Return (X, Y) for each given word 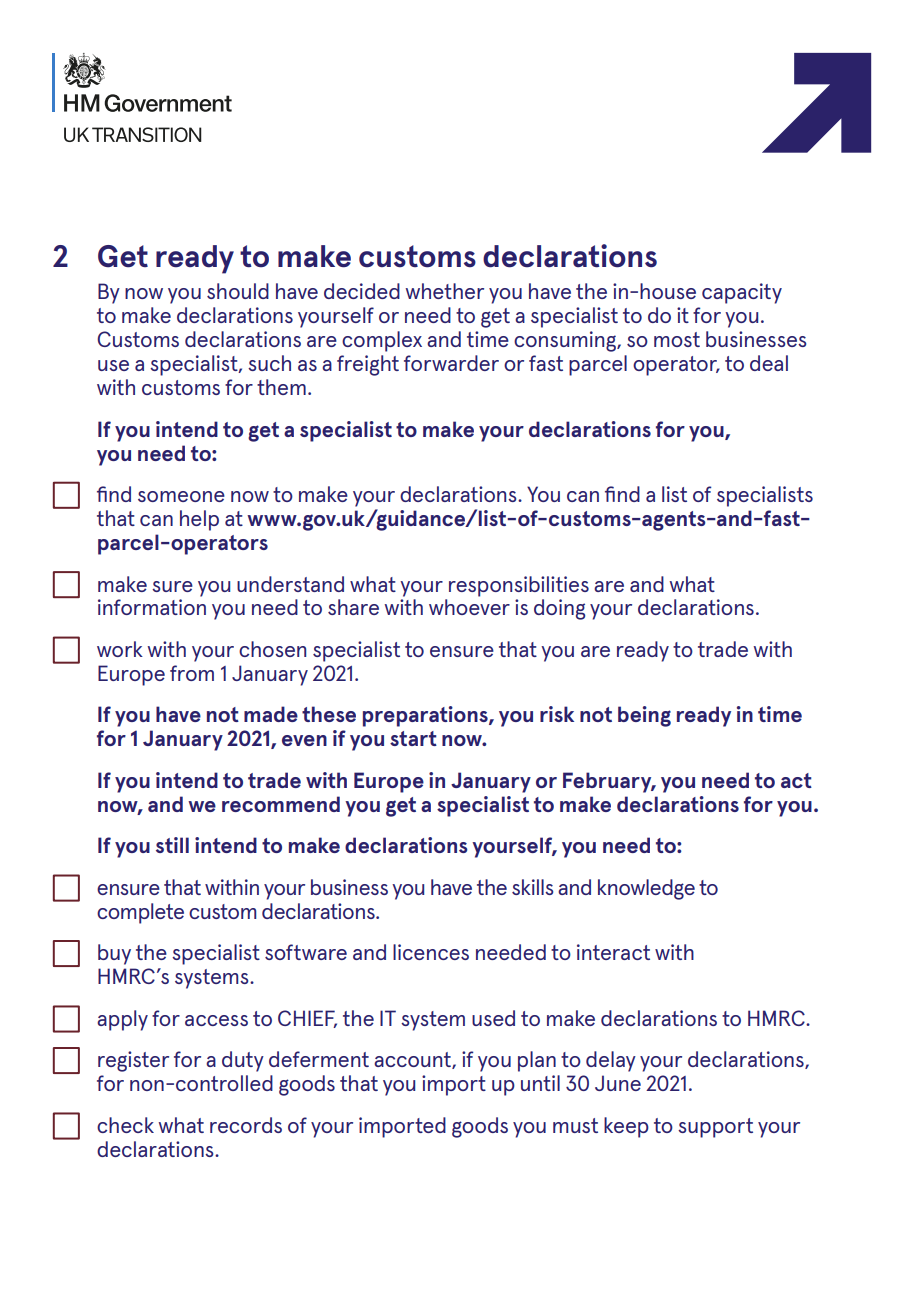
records (246, 1125)
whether (444, 291)
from (192, 673)
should (238, 291)
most (677, 339)
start (413, 738)
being (644, 716)
